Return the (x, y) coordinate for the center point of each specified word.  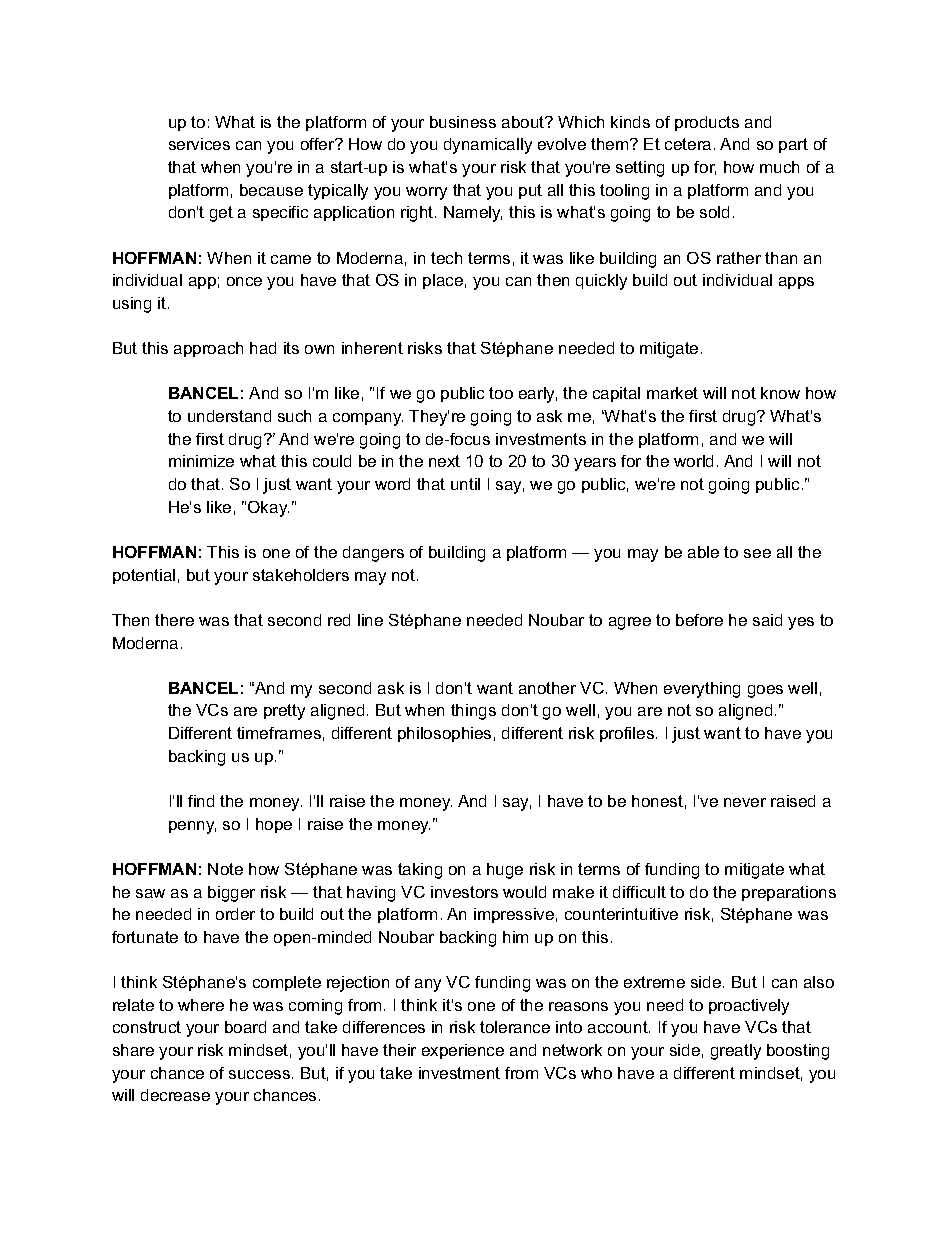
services (199, 144)
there (174, 620)
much (779, 167)
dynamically (488, 146)
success (259, 1074)
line (370, 620)
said (767, 620)
